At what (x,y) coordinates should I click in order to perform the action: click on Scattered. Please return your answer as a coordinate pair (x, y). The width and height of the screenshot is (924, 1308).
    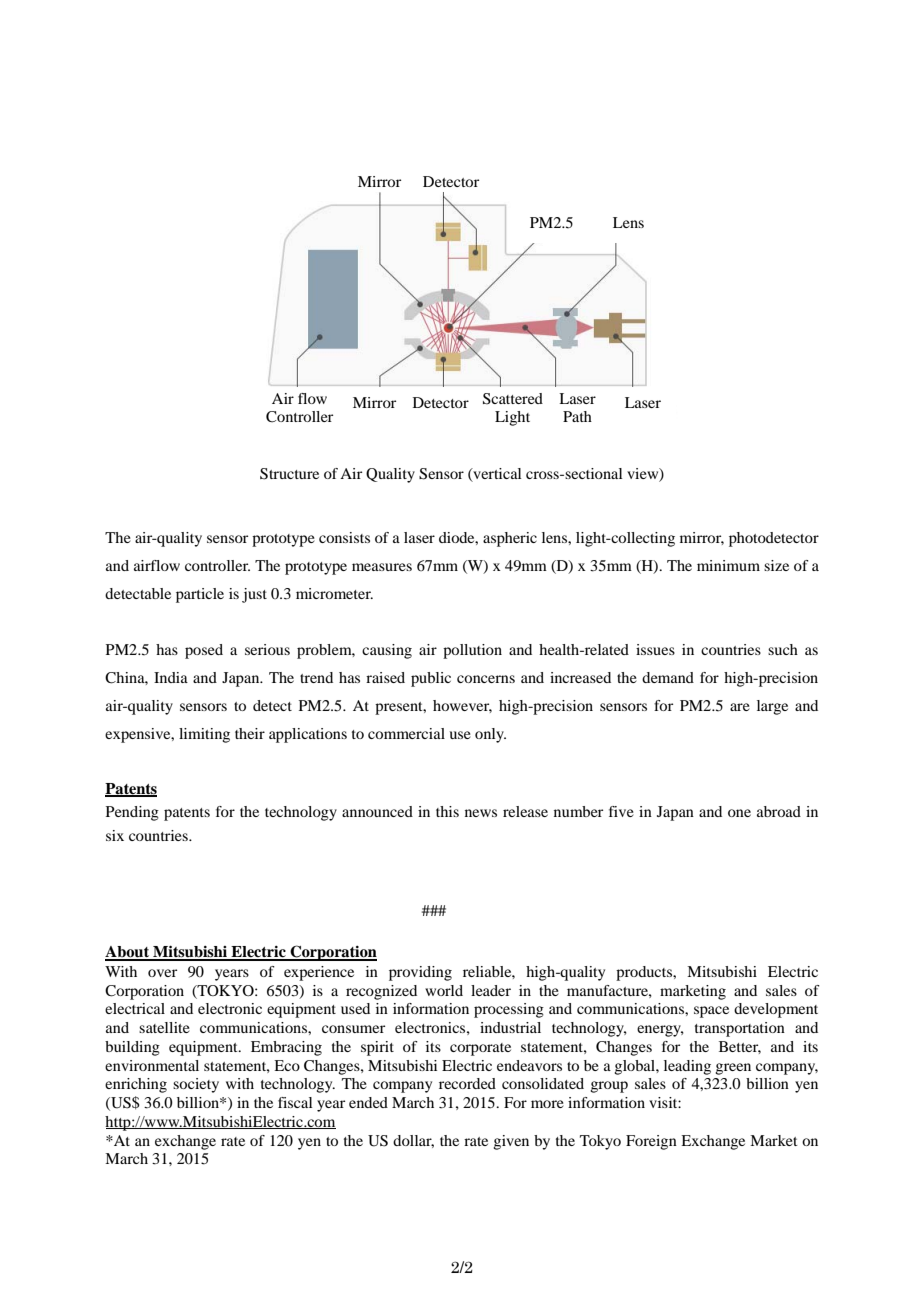
    Looking at the image, I should click on (513, 399).
